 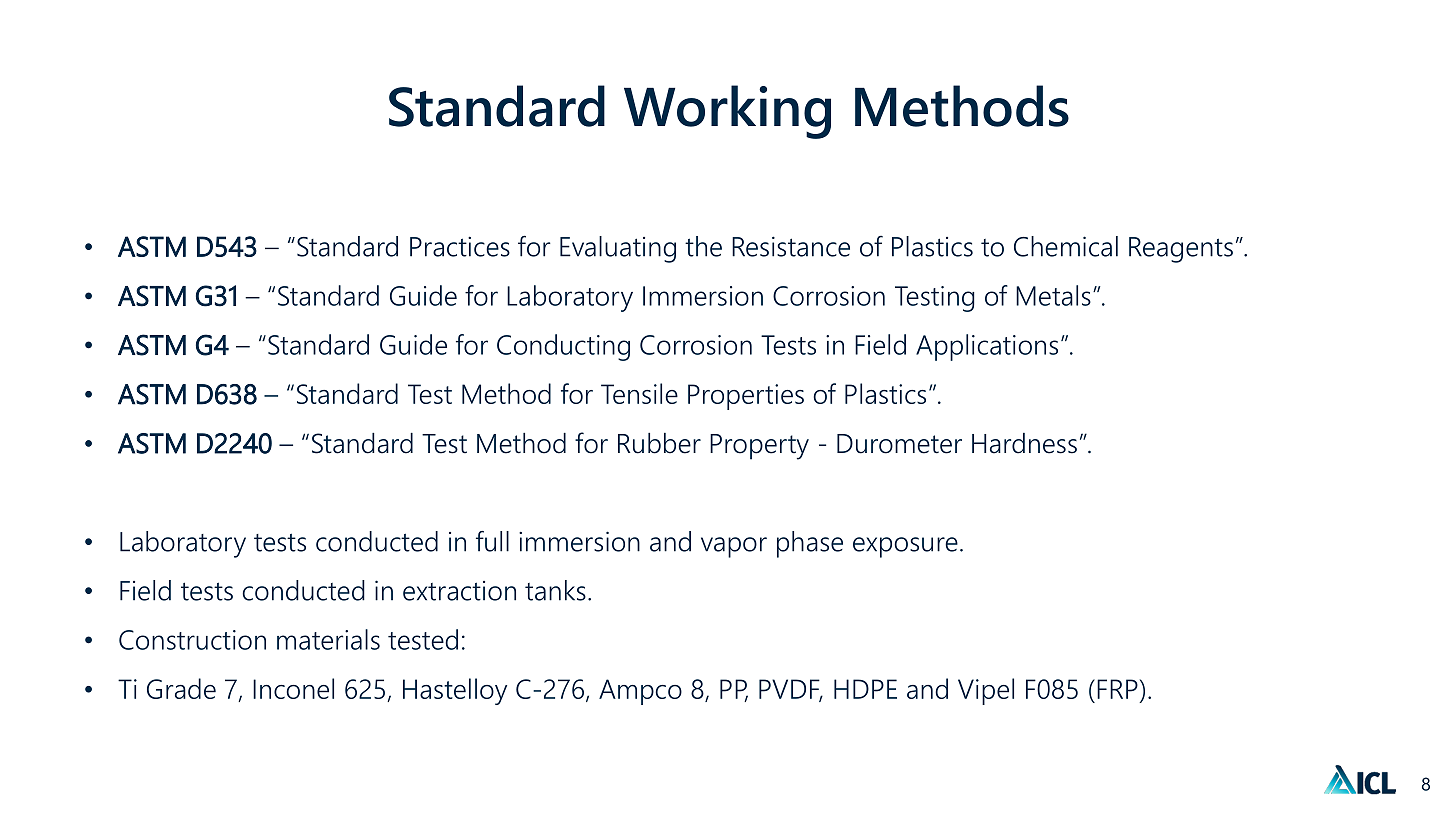 I want to click on Conducting, so click(x=563, y=347).
